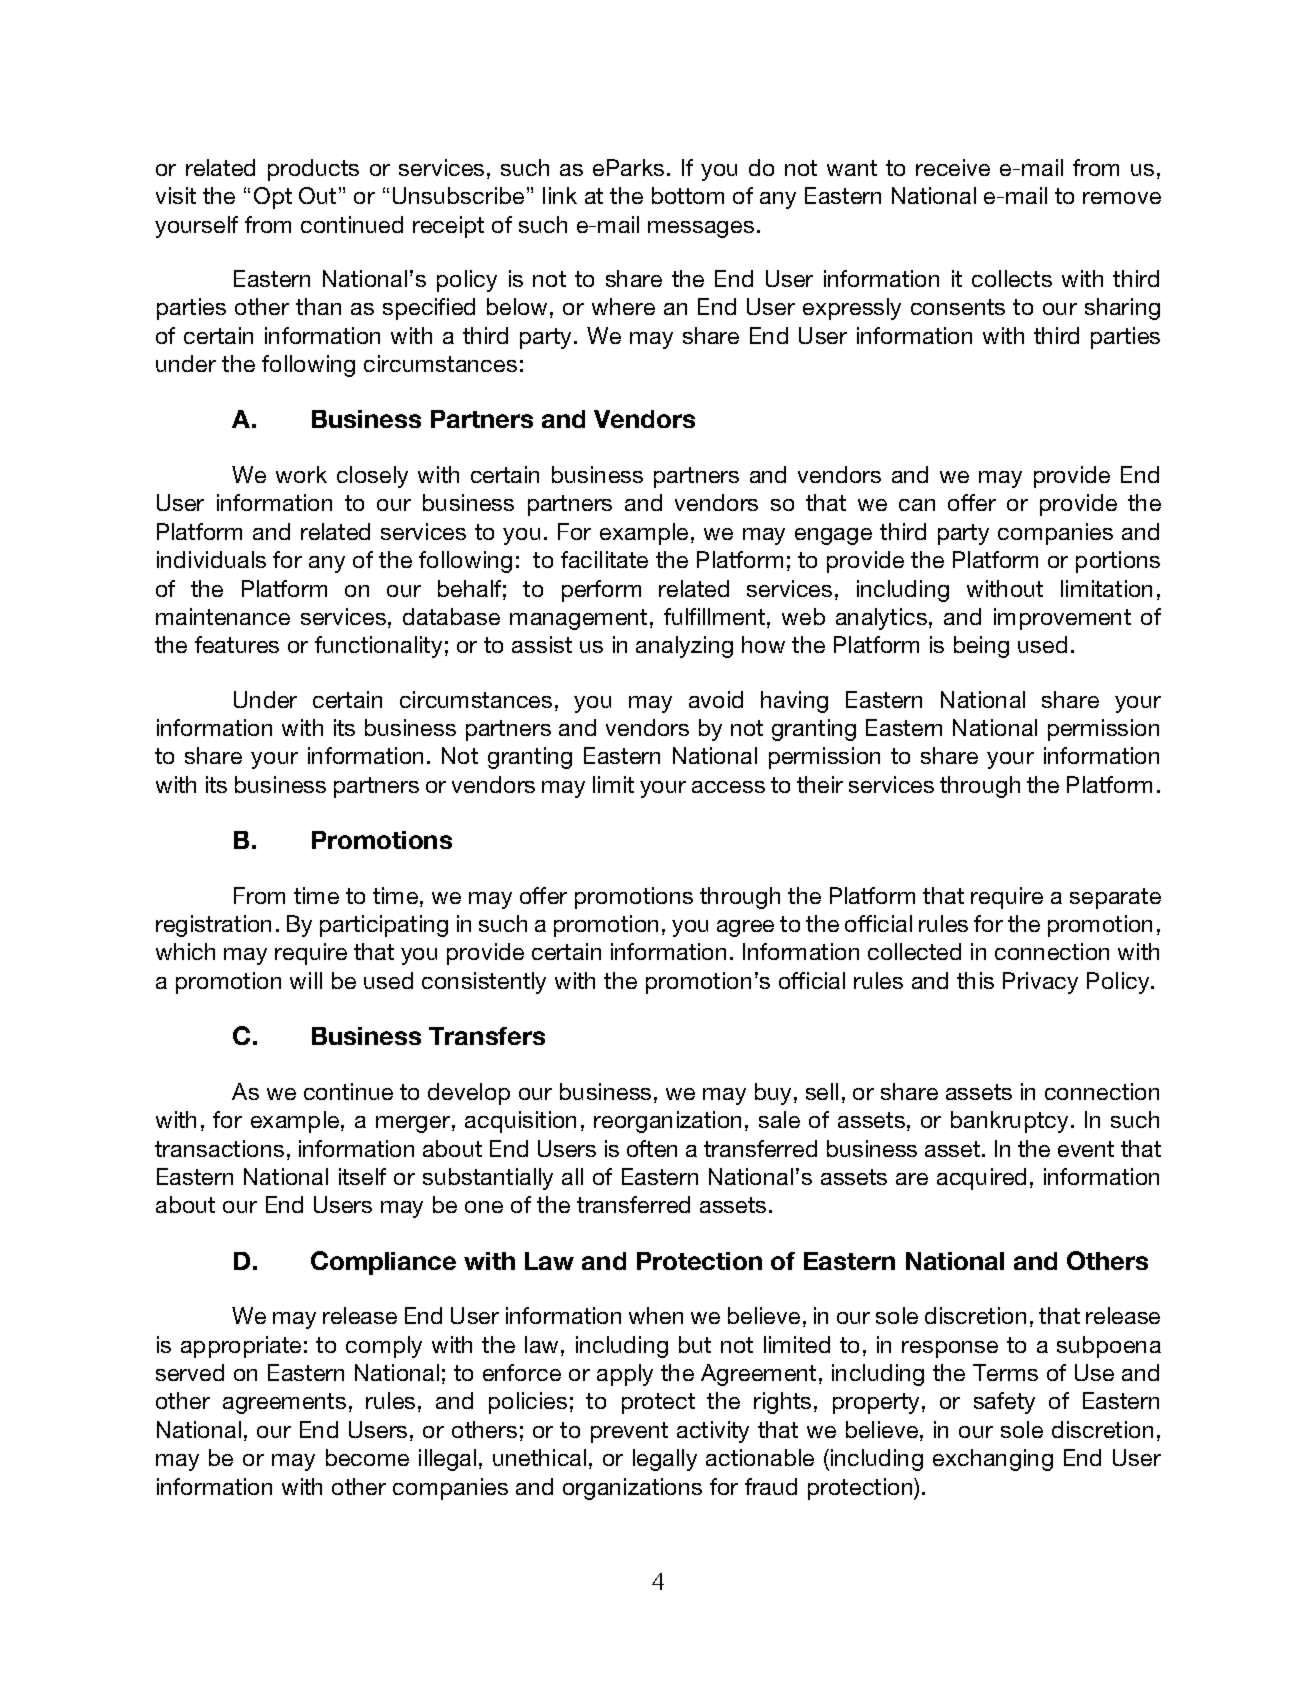 Image resolution: width=1316 pixels, height=1703 pixels. I want to click on Opt, so click(273, 198).
